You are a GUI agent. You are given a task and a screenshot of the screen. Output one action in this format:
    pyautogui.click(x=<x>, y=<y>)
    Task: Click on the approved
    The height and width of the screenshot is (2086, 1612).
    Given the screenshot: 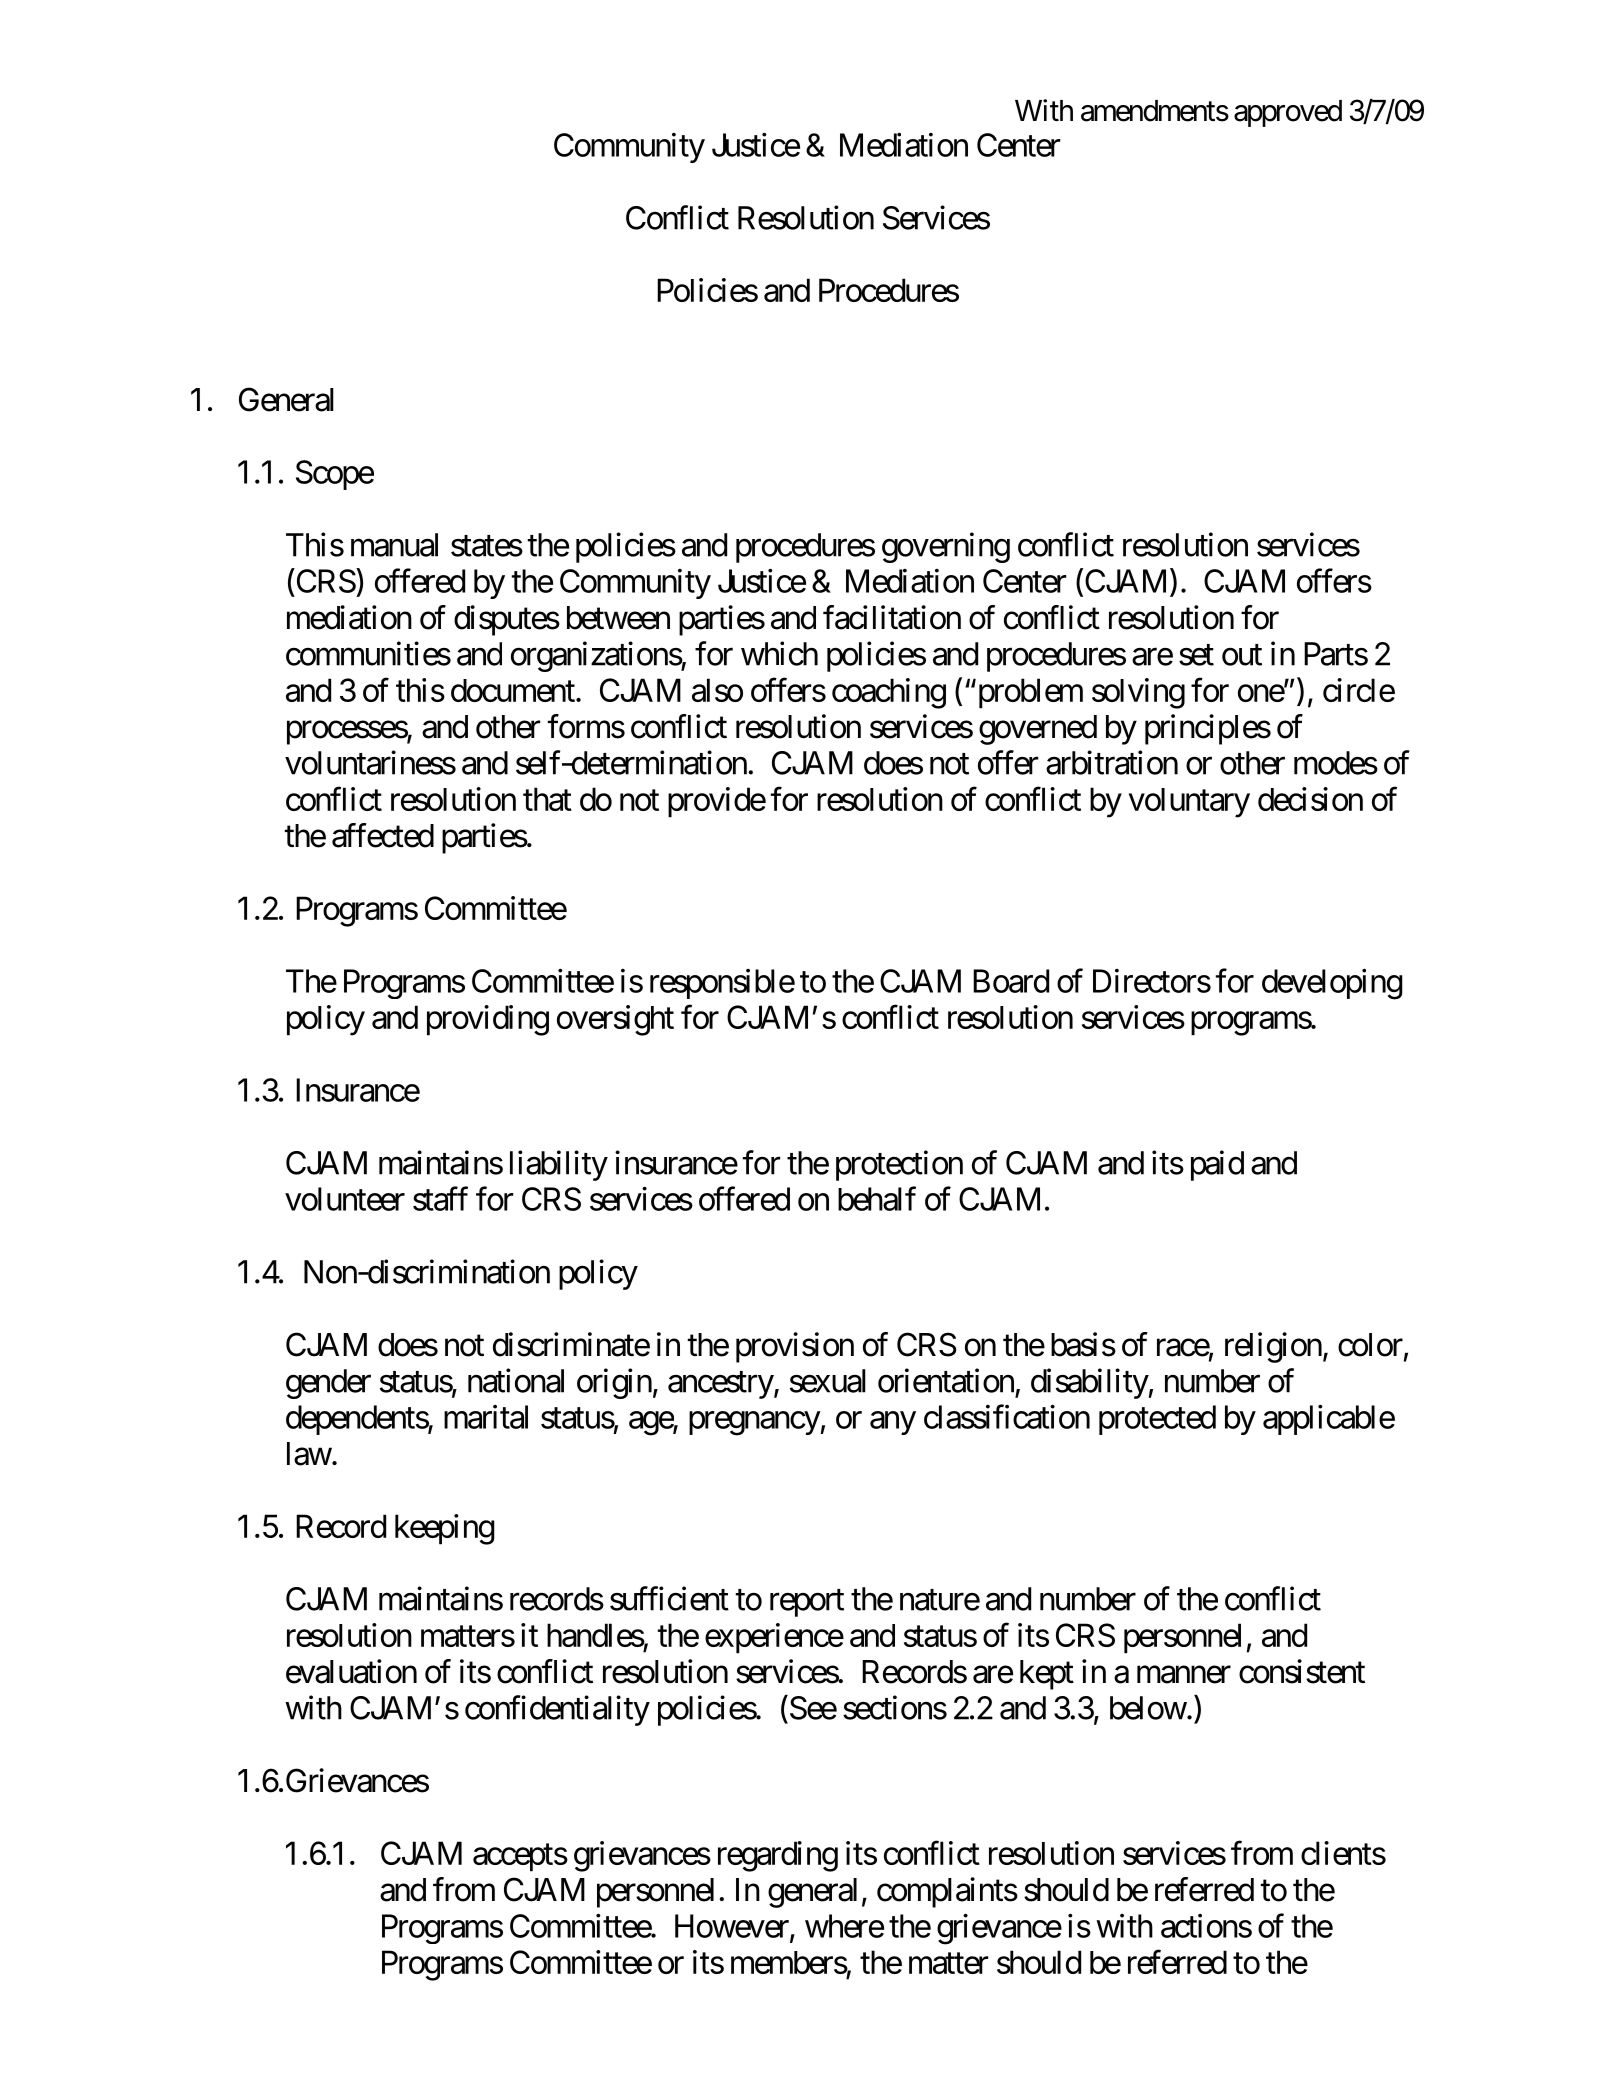 What is the action you would take?
    pyautogui.click(x=1288, y=113)
